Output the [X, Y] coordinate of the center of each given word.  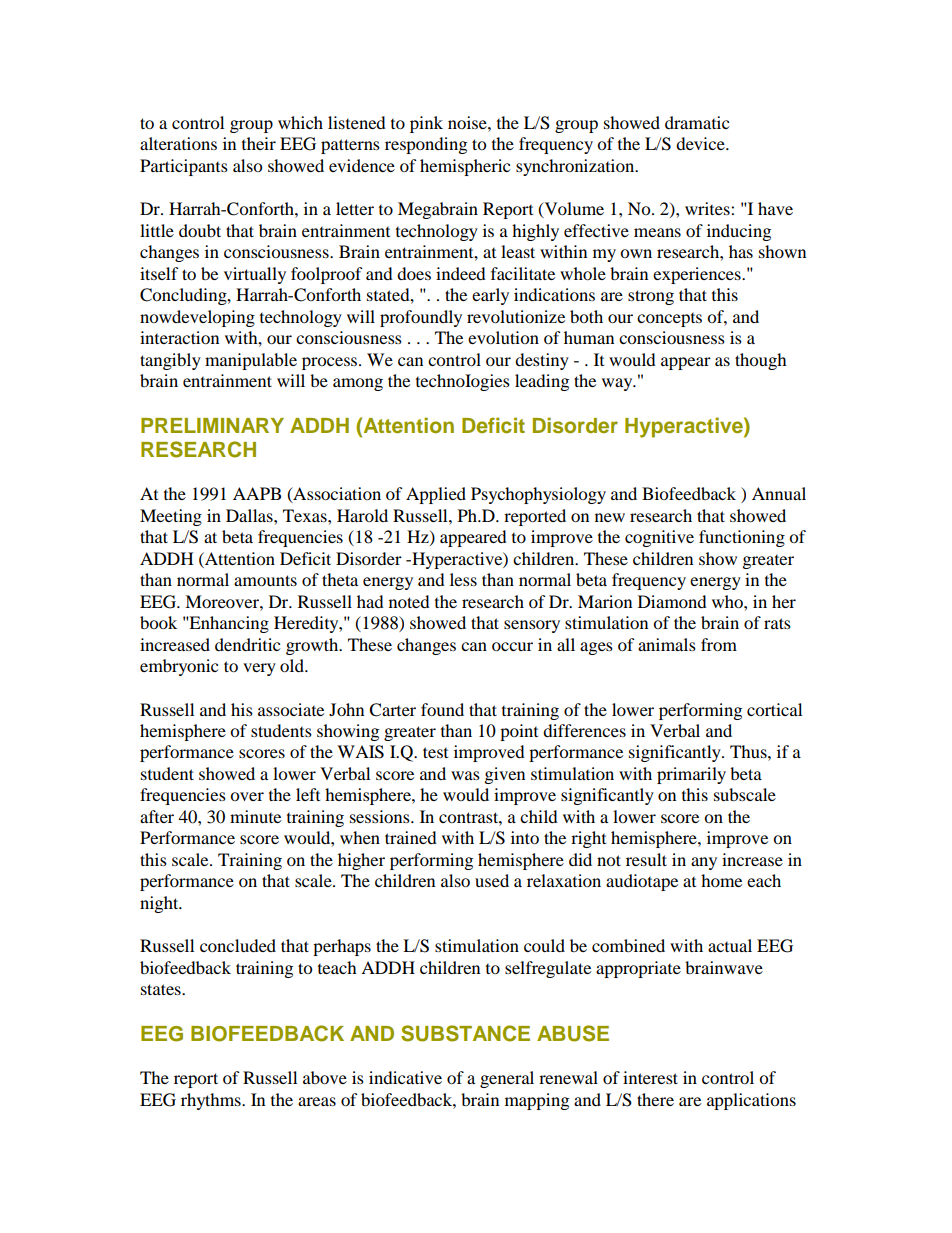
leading [542, 382]
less [463, 579]
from [719, 644]
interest [650, 1077]
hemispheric [465, 167]
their [259, 143]
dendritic [247, 644]
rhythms [212, 1101]
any [704, 863]
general [507, 1079]
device [701, 143]
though [761, 361]
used [492, 880]
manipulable [251, 361]
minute [255, 816]
